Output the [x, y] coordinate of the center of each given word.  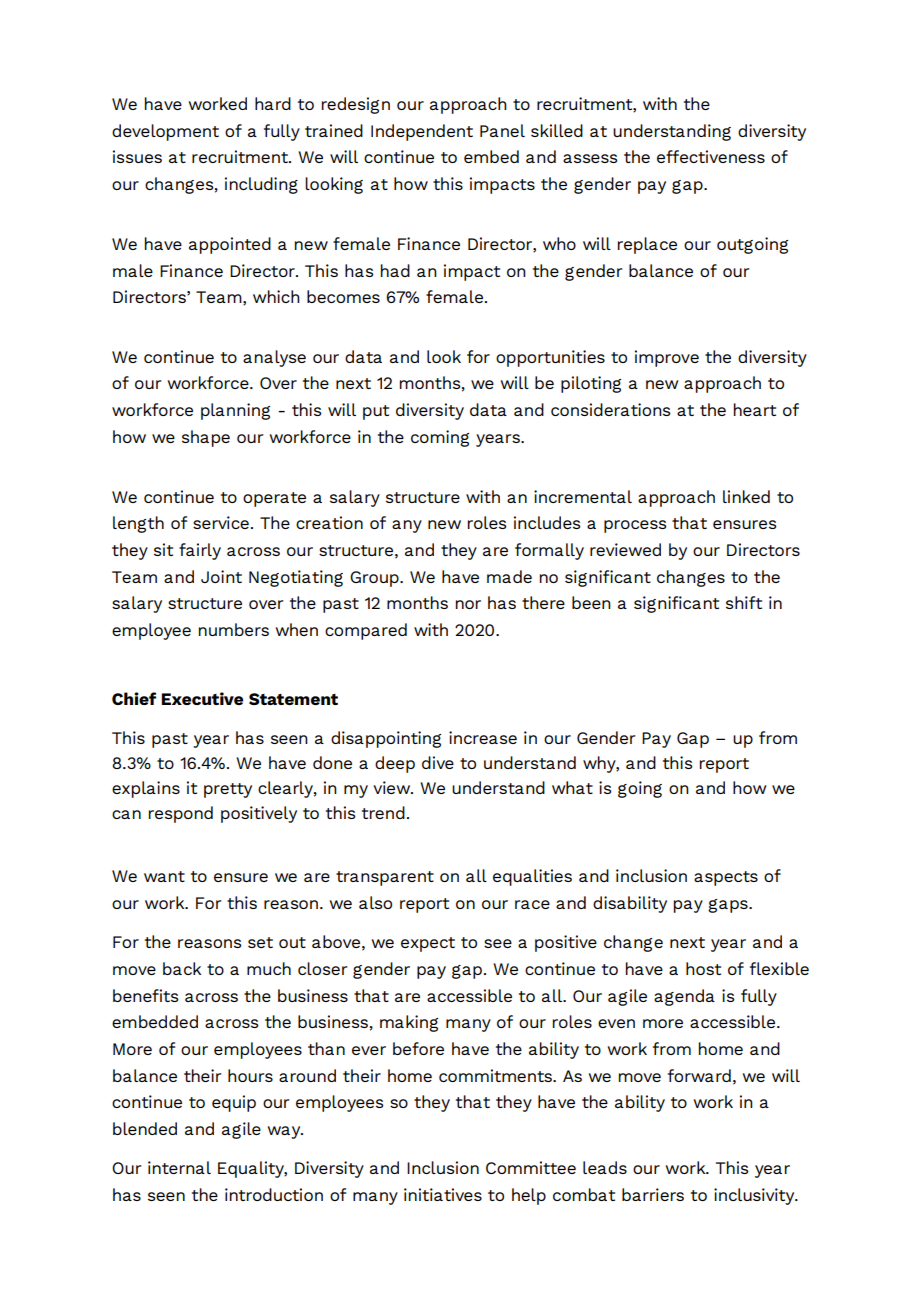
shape [206, 438]
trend [383, 812]
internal [179, 1167]
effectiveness [711, 156]
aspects [726, 878]
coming [440, 438]
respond [181, 814]
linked [746, 496]
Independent [422, 132]
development [165, 132]
